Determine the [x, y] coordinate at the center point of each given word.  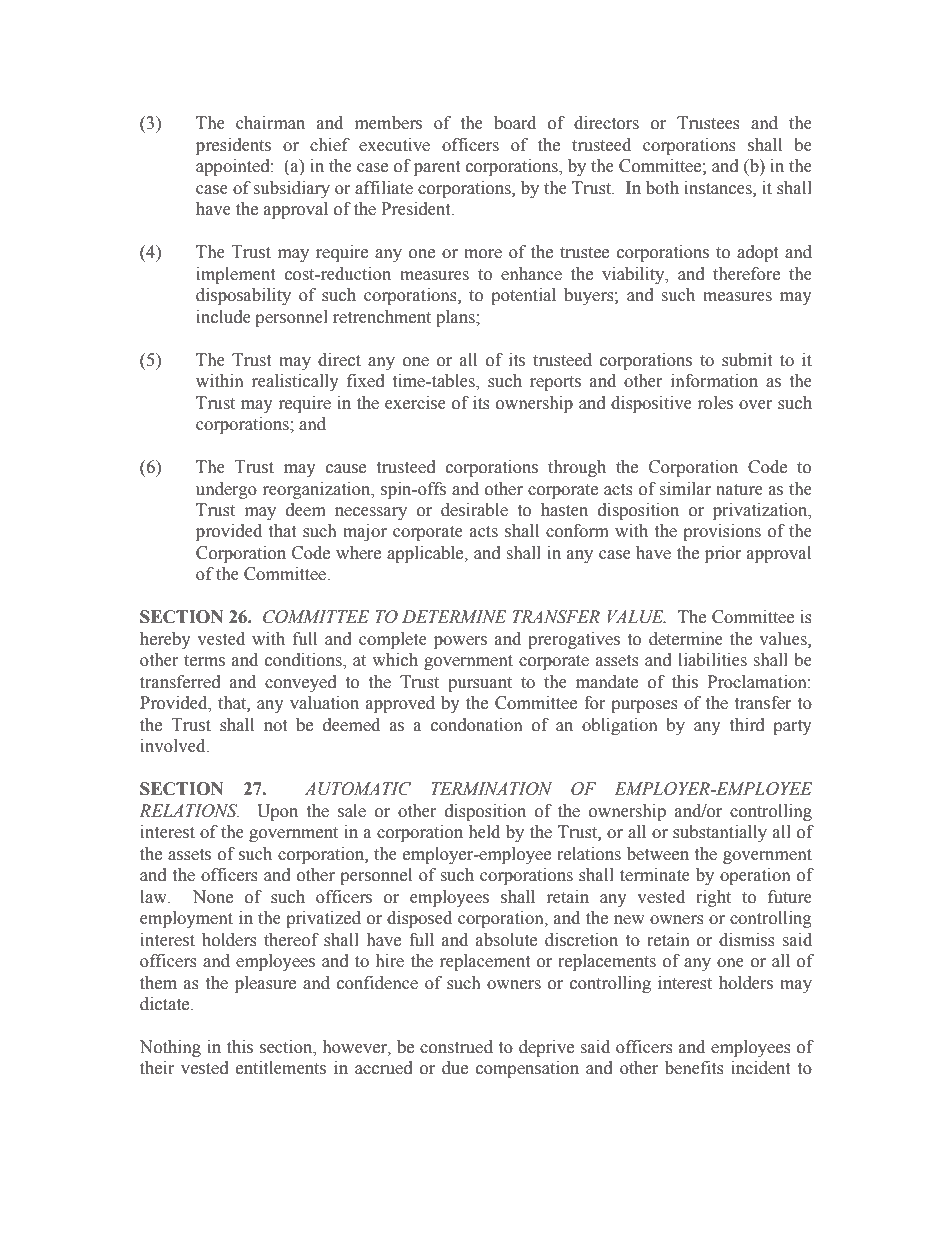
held [484, 832]
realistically [295, 382]
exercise [415, 403]
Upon [277, 812]
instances [719, 188]
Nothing [170, 1048]
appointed [234, 167]
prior [723, 554]
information [714, 381]
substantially [720, 833]
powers [460, 642]
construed [456, 1047]
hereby [165, 640]
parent [437, 168]
